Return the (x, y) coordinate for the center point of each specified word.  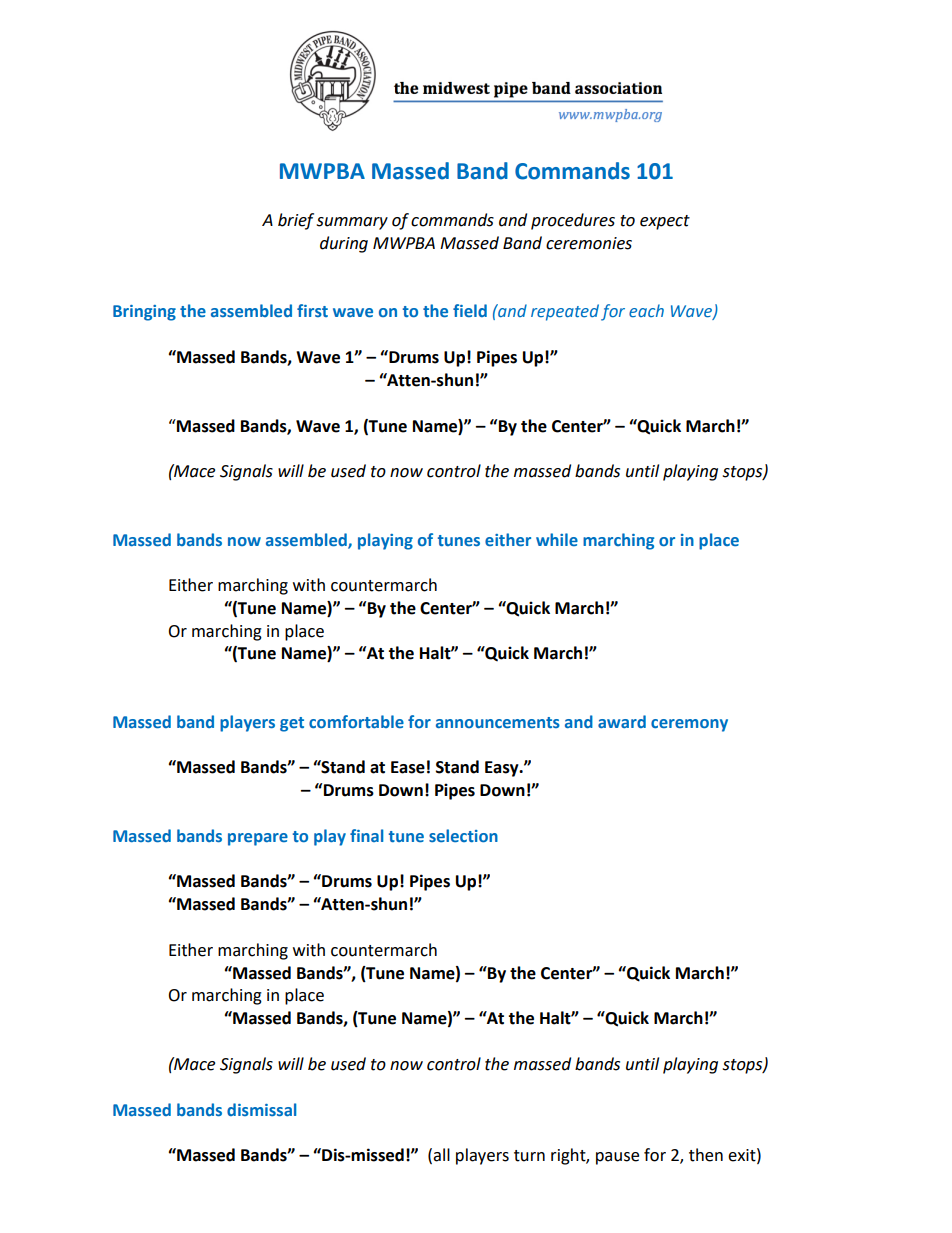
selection (463, 835)
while (557, 539)
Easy (503, 769)
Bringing (144, 313)
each (646, 310)
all (441, 1155)
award (622, 721)
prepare (258, 839)
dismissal (261, 1109)
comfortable (356, 721)
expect (665, 222)
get (292, 724)
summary (352, 223)
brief (296, 221)
